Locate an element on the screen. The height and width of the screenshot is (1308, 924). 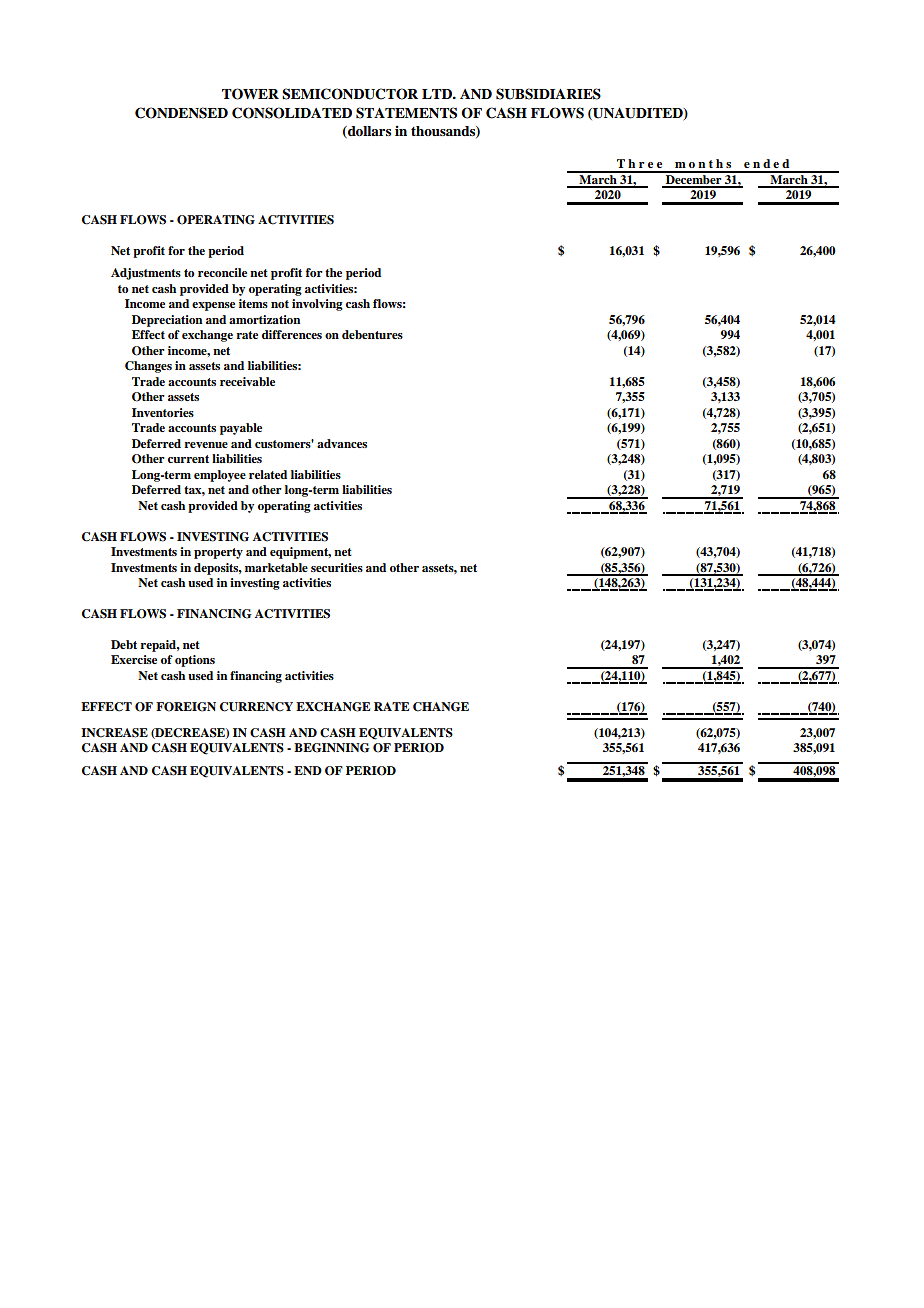
INCREASE is located at coordinates (114, 733).
